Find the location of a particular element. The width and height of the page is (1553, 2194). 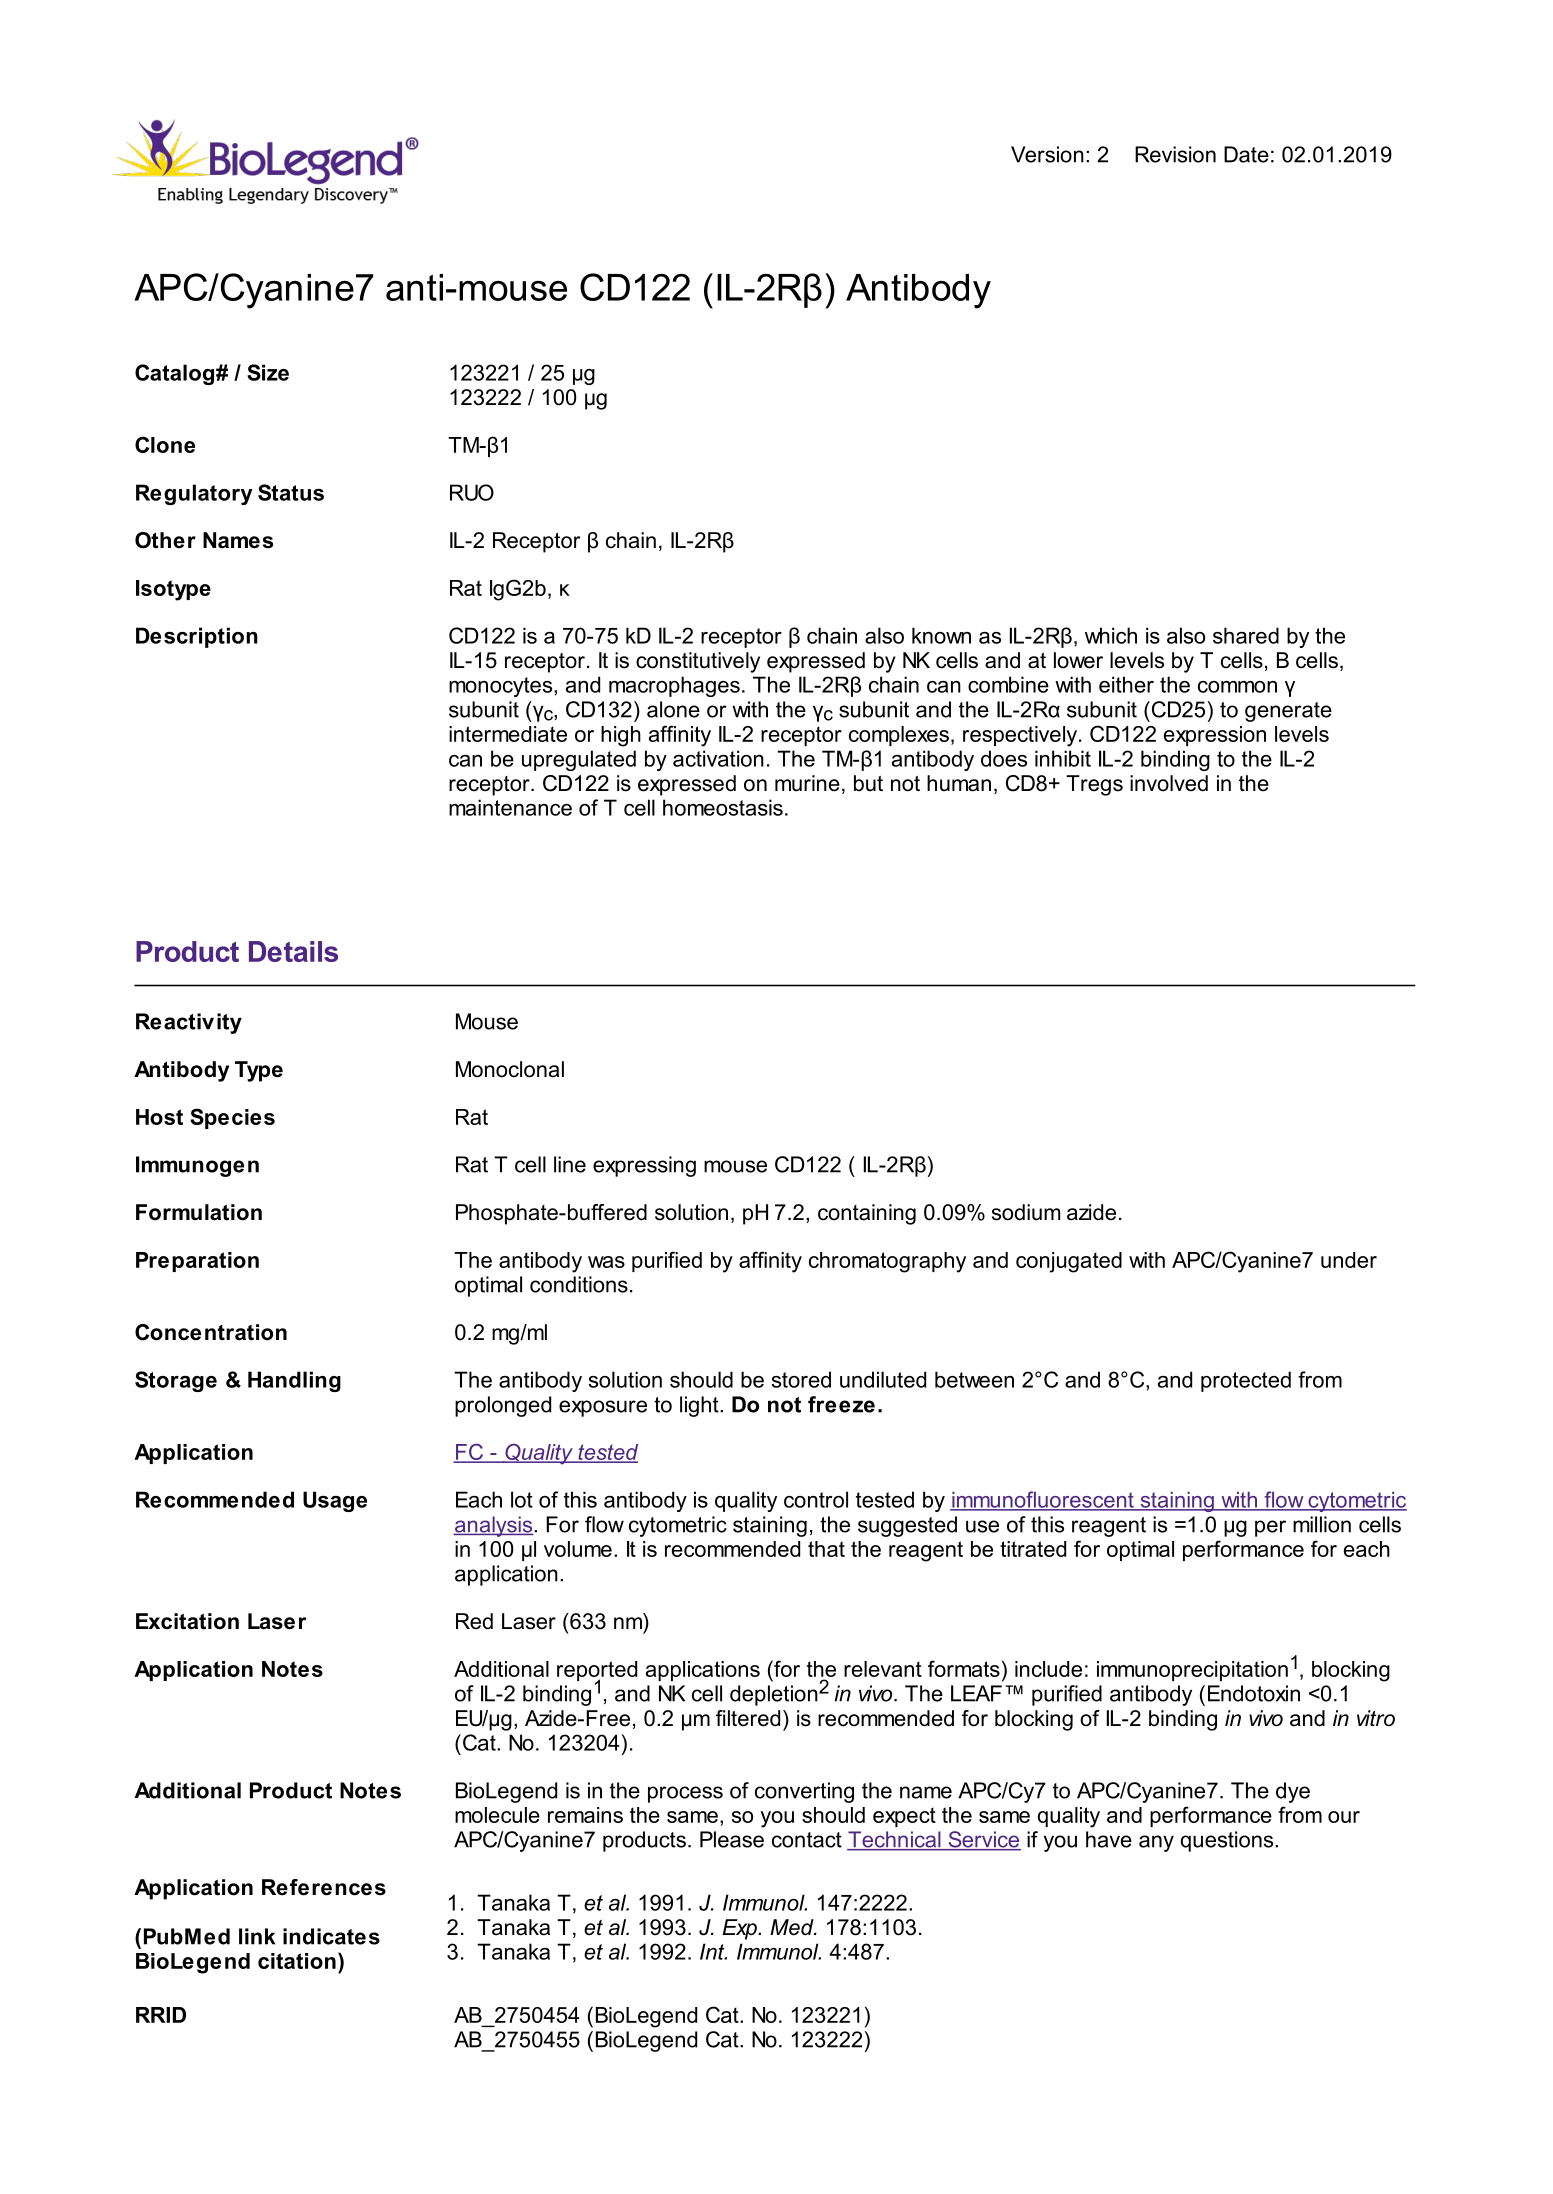

Please is located at coordinates (732, 1839).
